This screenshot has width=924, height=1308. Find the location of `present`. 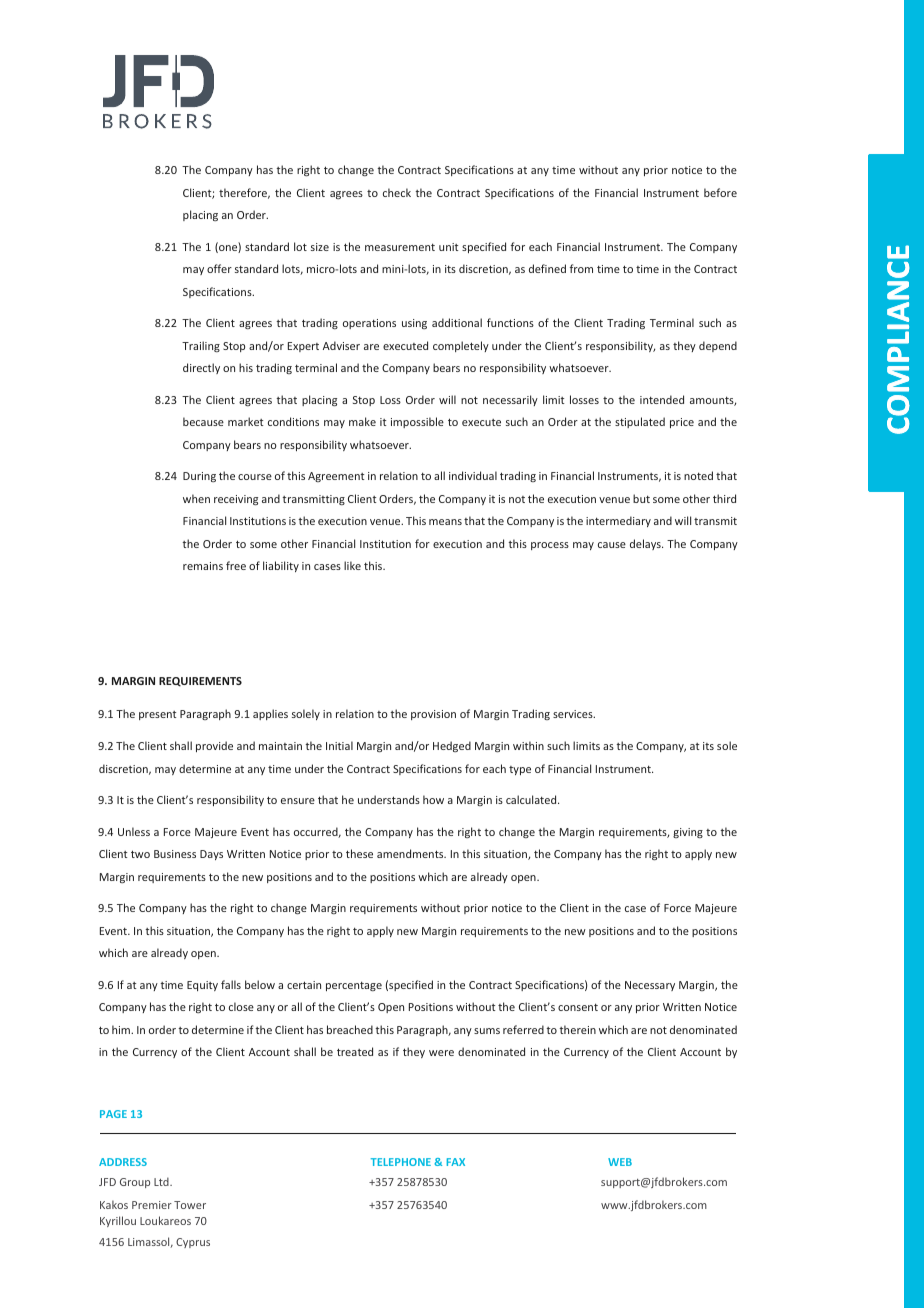

present is located at coordinates (157, 715).
